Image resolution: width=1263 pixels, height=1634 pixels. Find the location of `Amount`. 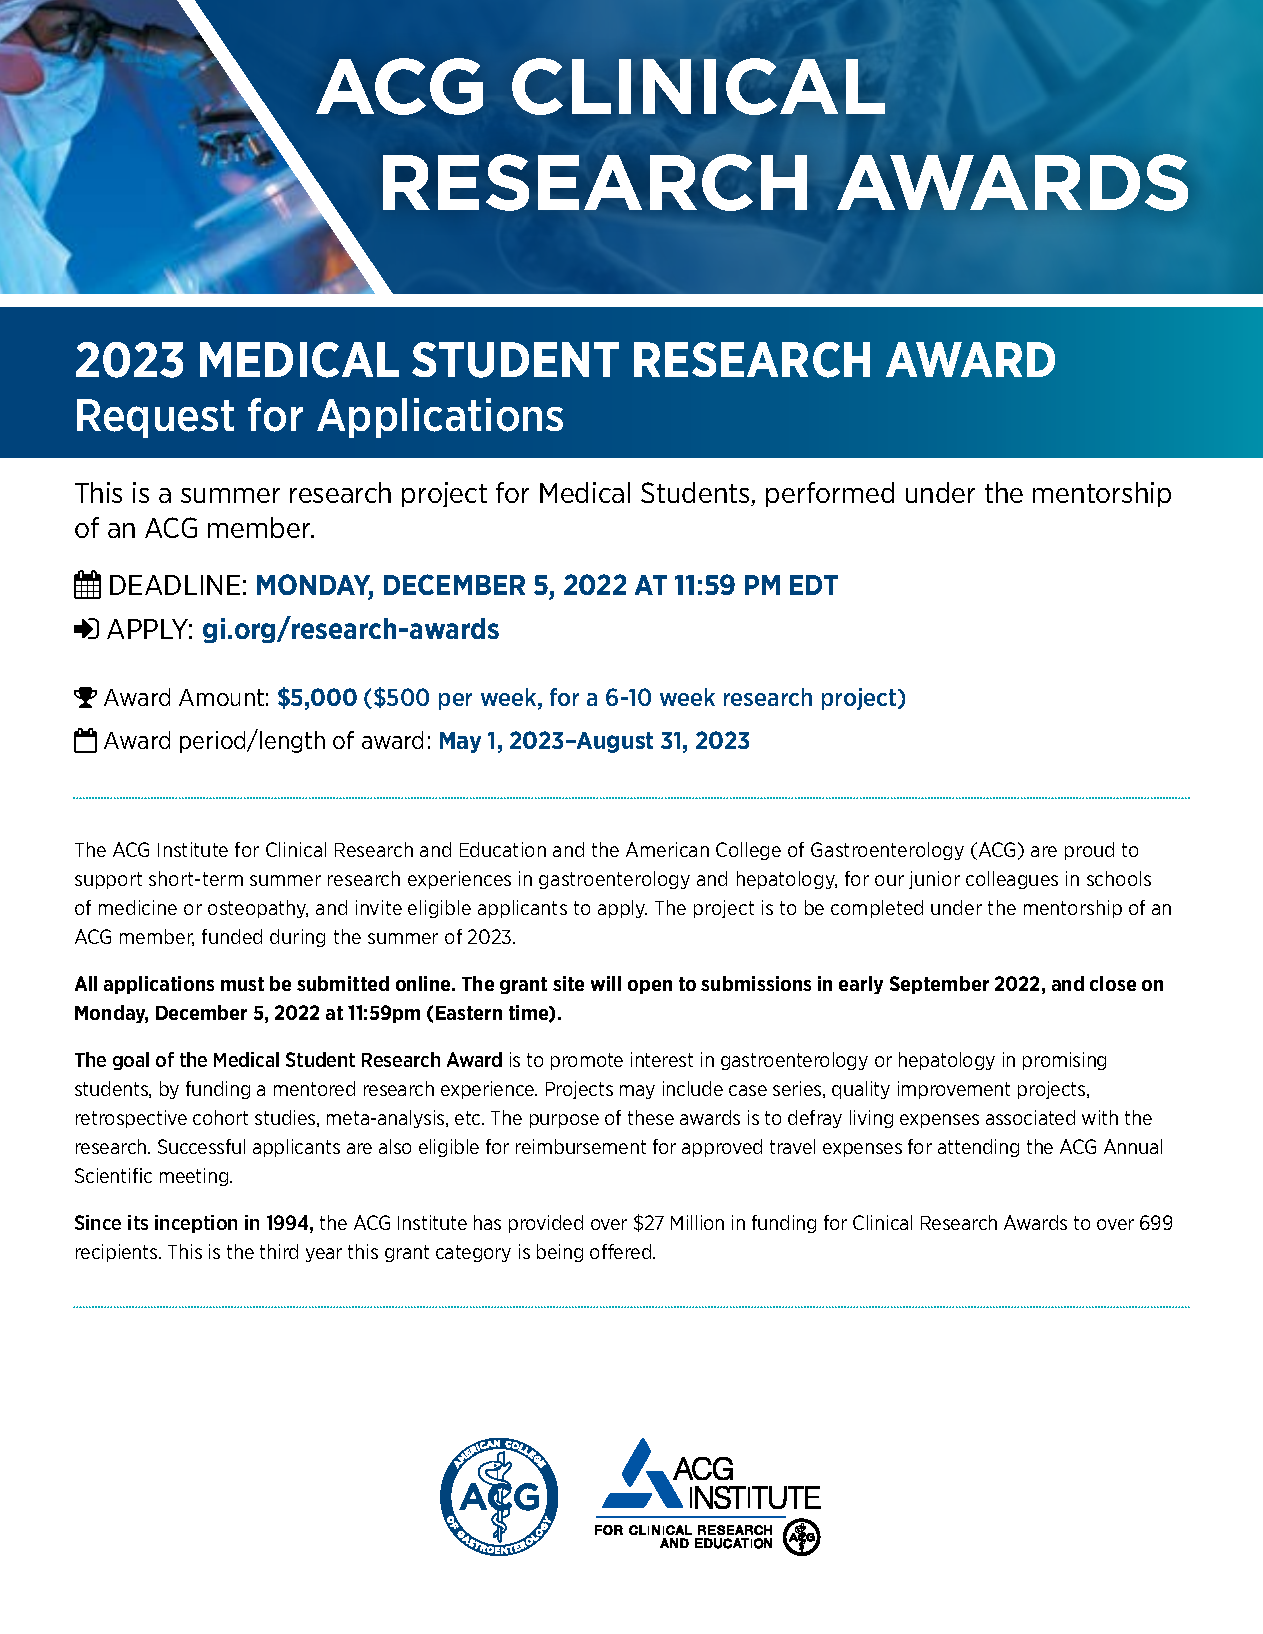

Amount is located at coordinates (221, 697).
